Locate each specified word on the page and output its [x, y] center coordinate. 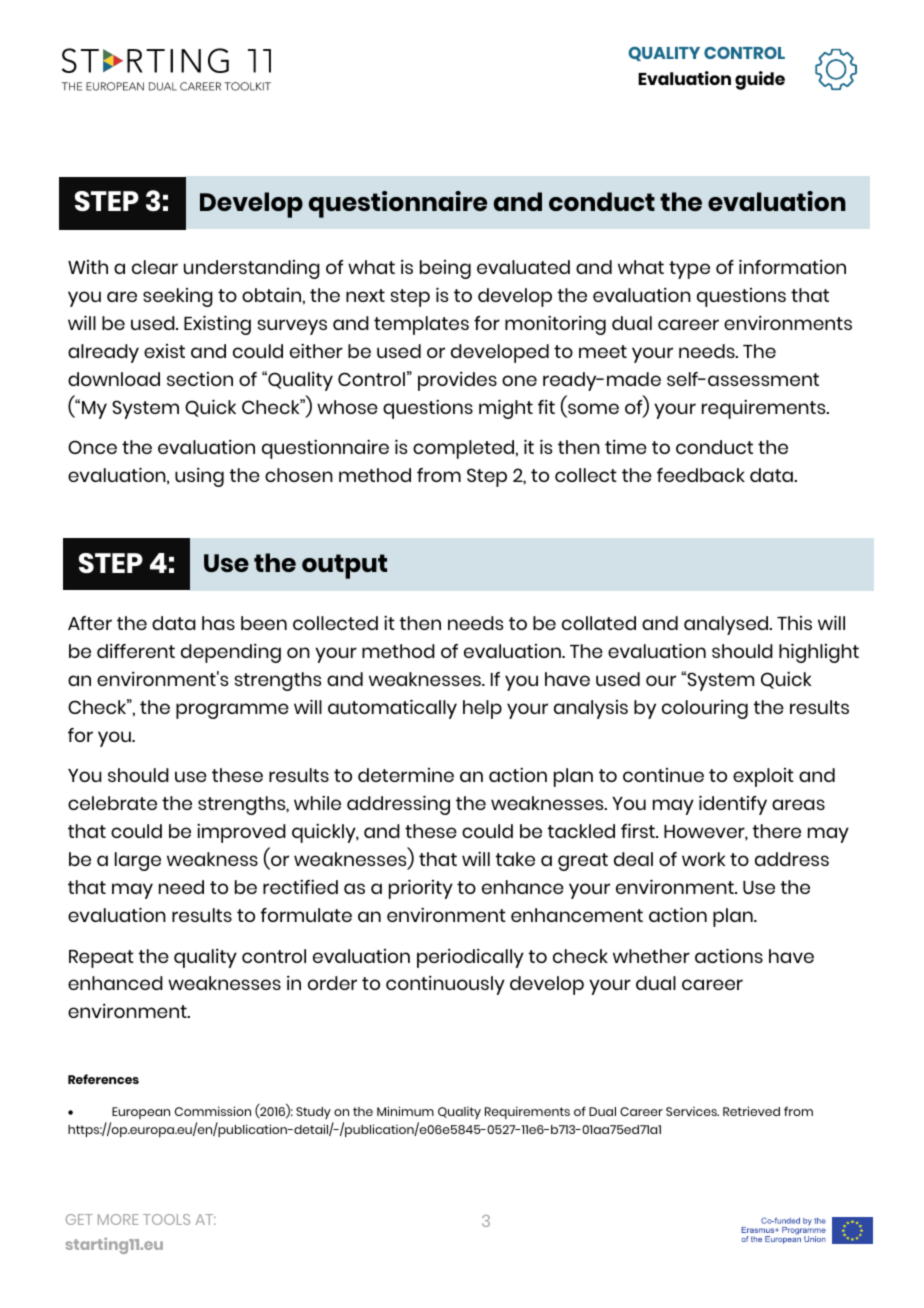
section [200, 379]
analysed [727, 625]
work [704, 859]
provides [457, 381]
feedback [701, 475]
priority [421, 889]
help [482, 709]
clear [155, 267]
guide [760, 80]
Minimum [405, 1111]
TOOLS [166, 1219]
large [138, 861]
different [136, 650]
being [445, 269]
